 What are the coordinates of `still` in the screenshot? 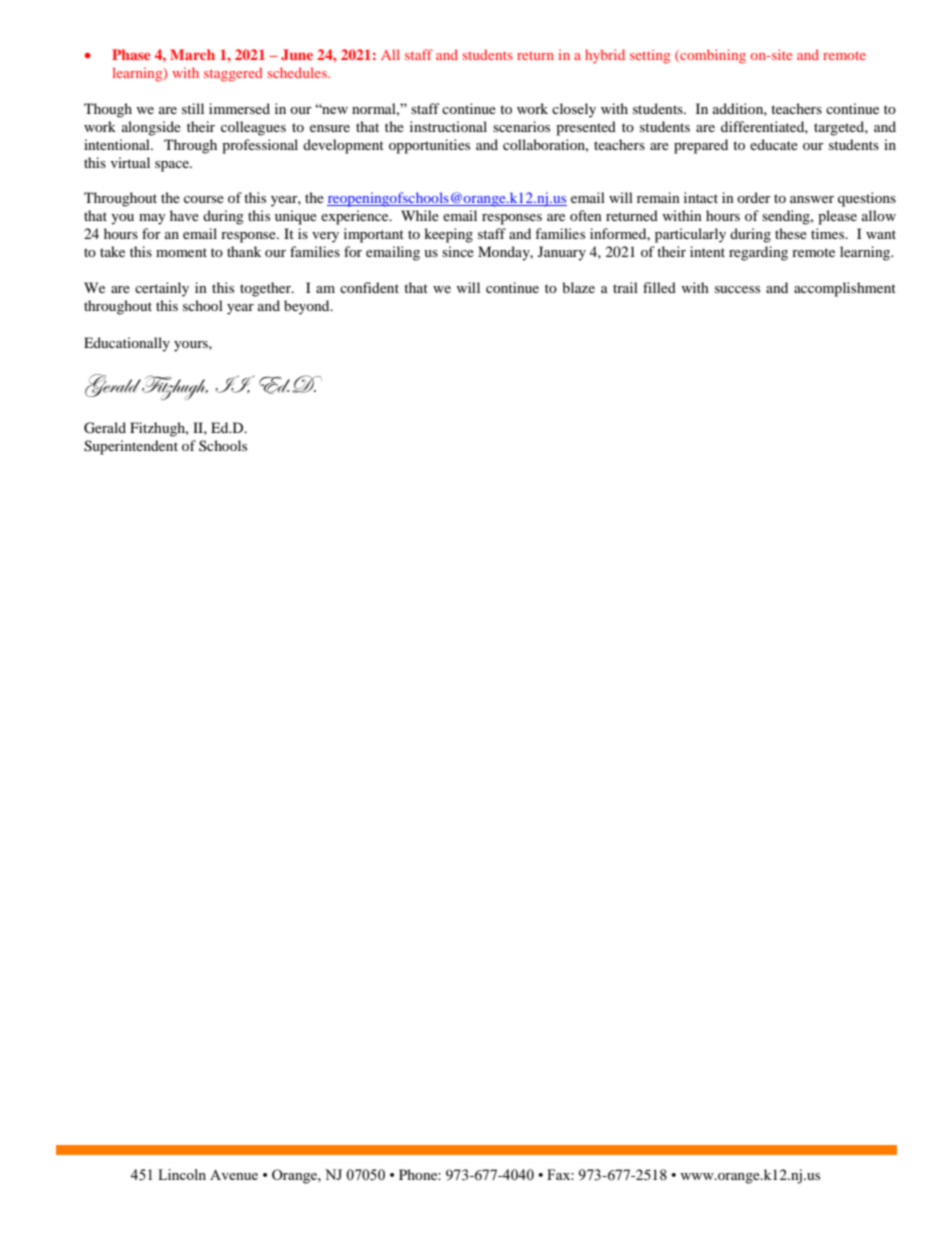 It's located at (193, 108).
